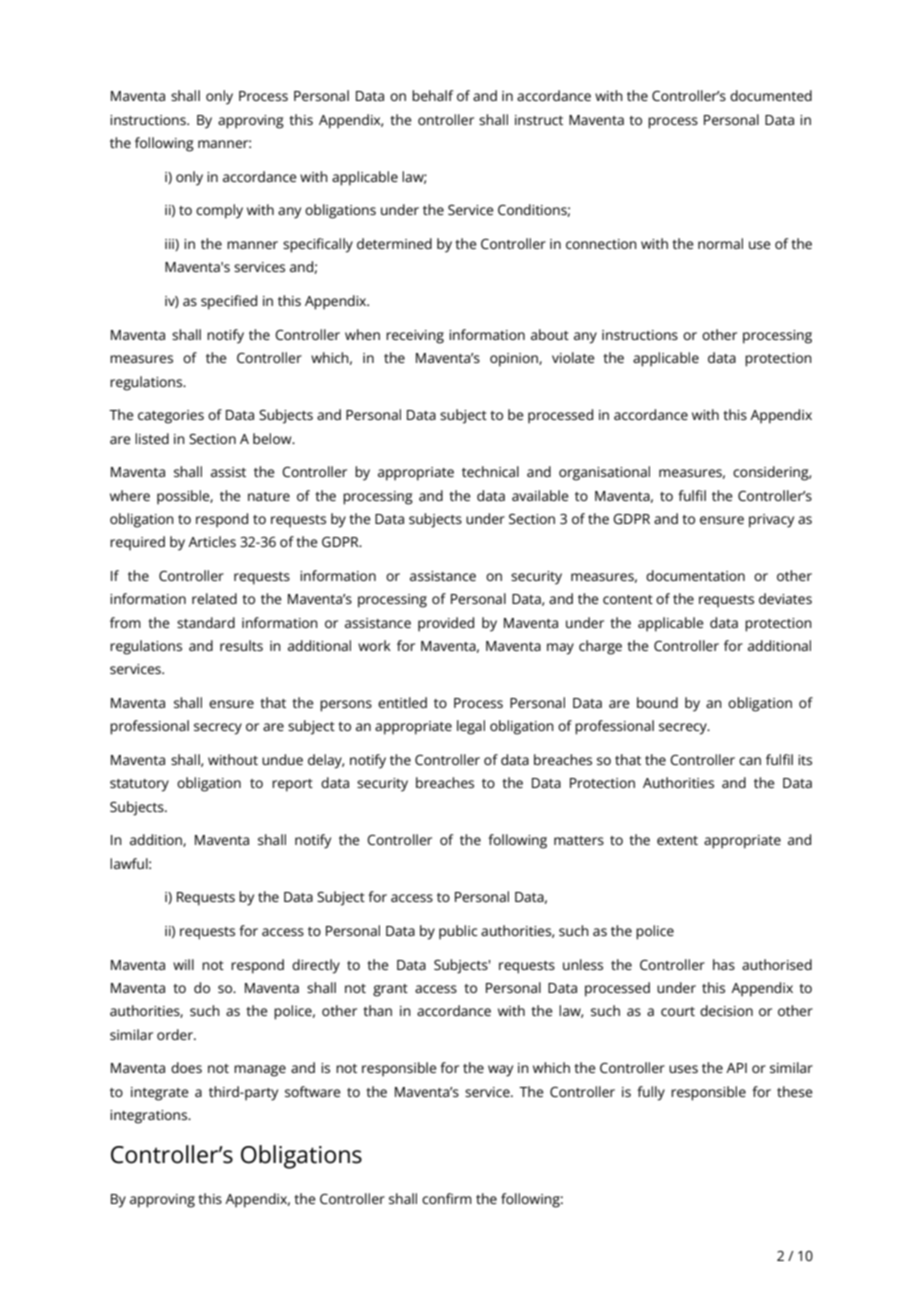 The height and width of the document is (1307, 924). What do you see at coordinates (171, 417) in the document?
I see `categories` at bounding box center [171, 417].
